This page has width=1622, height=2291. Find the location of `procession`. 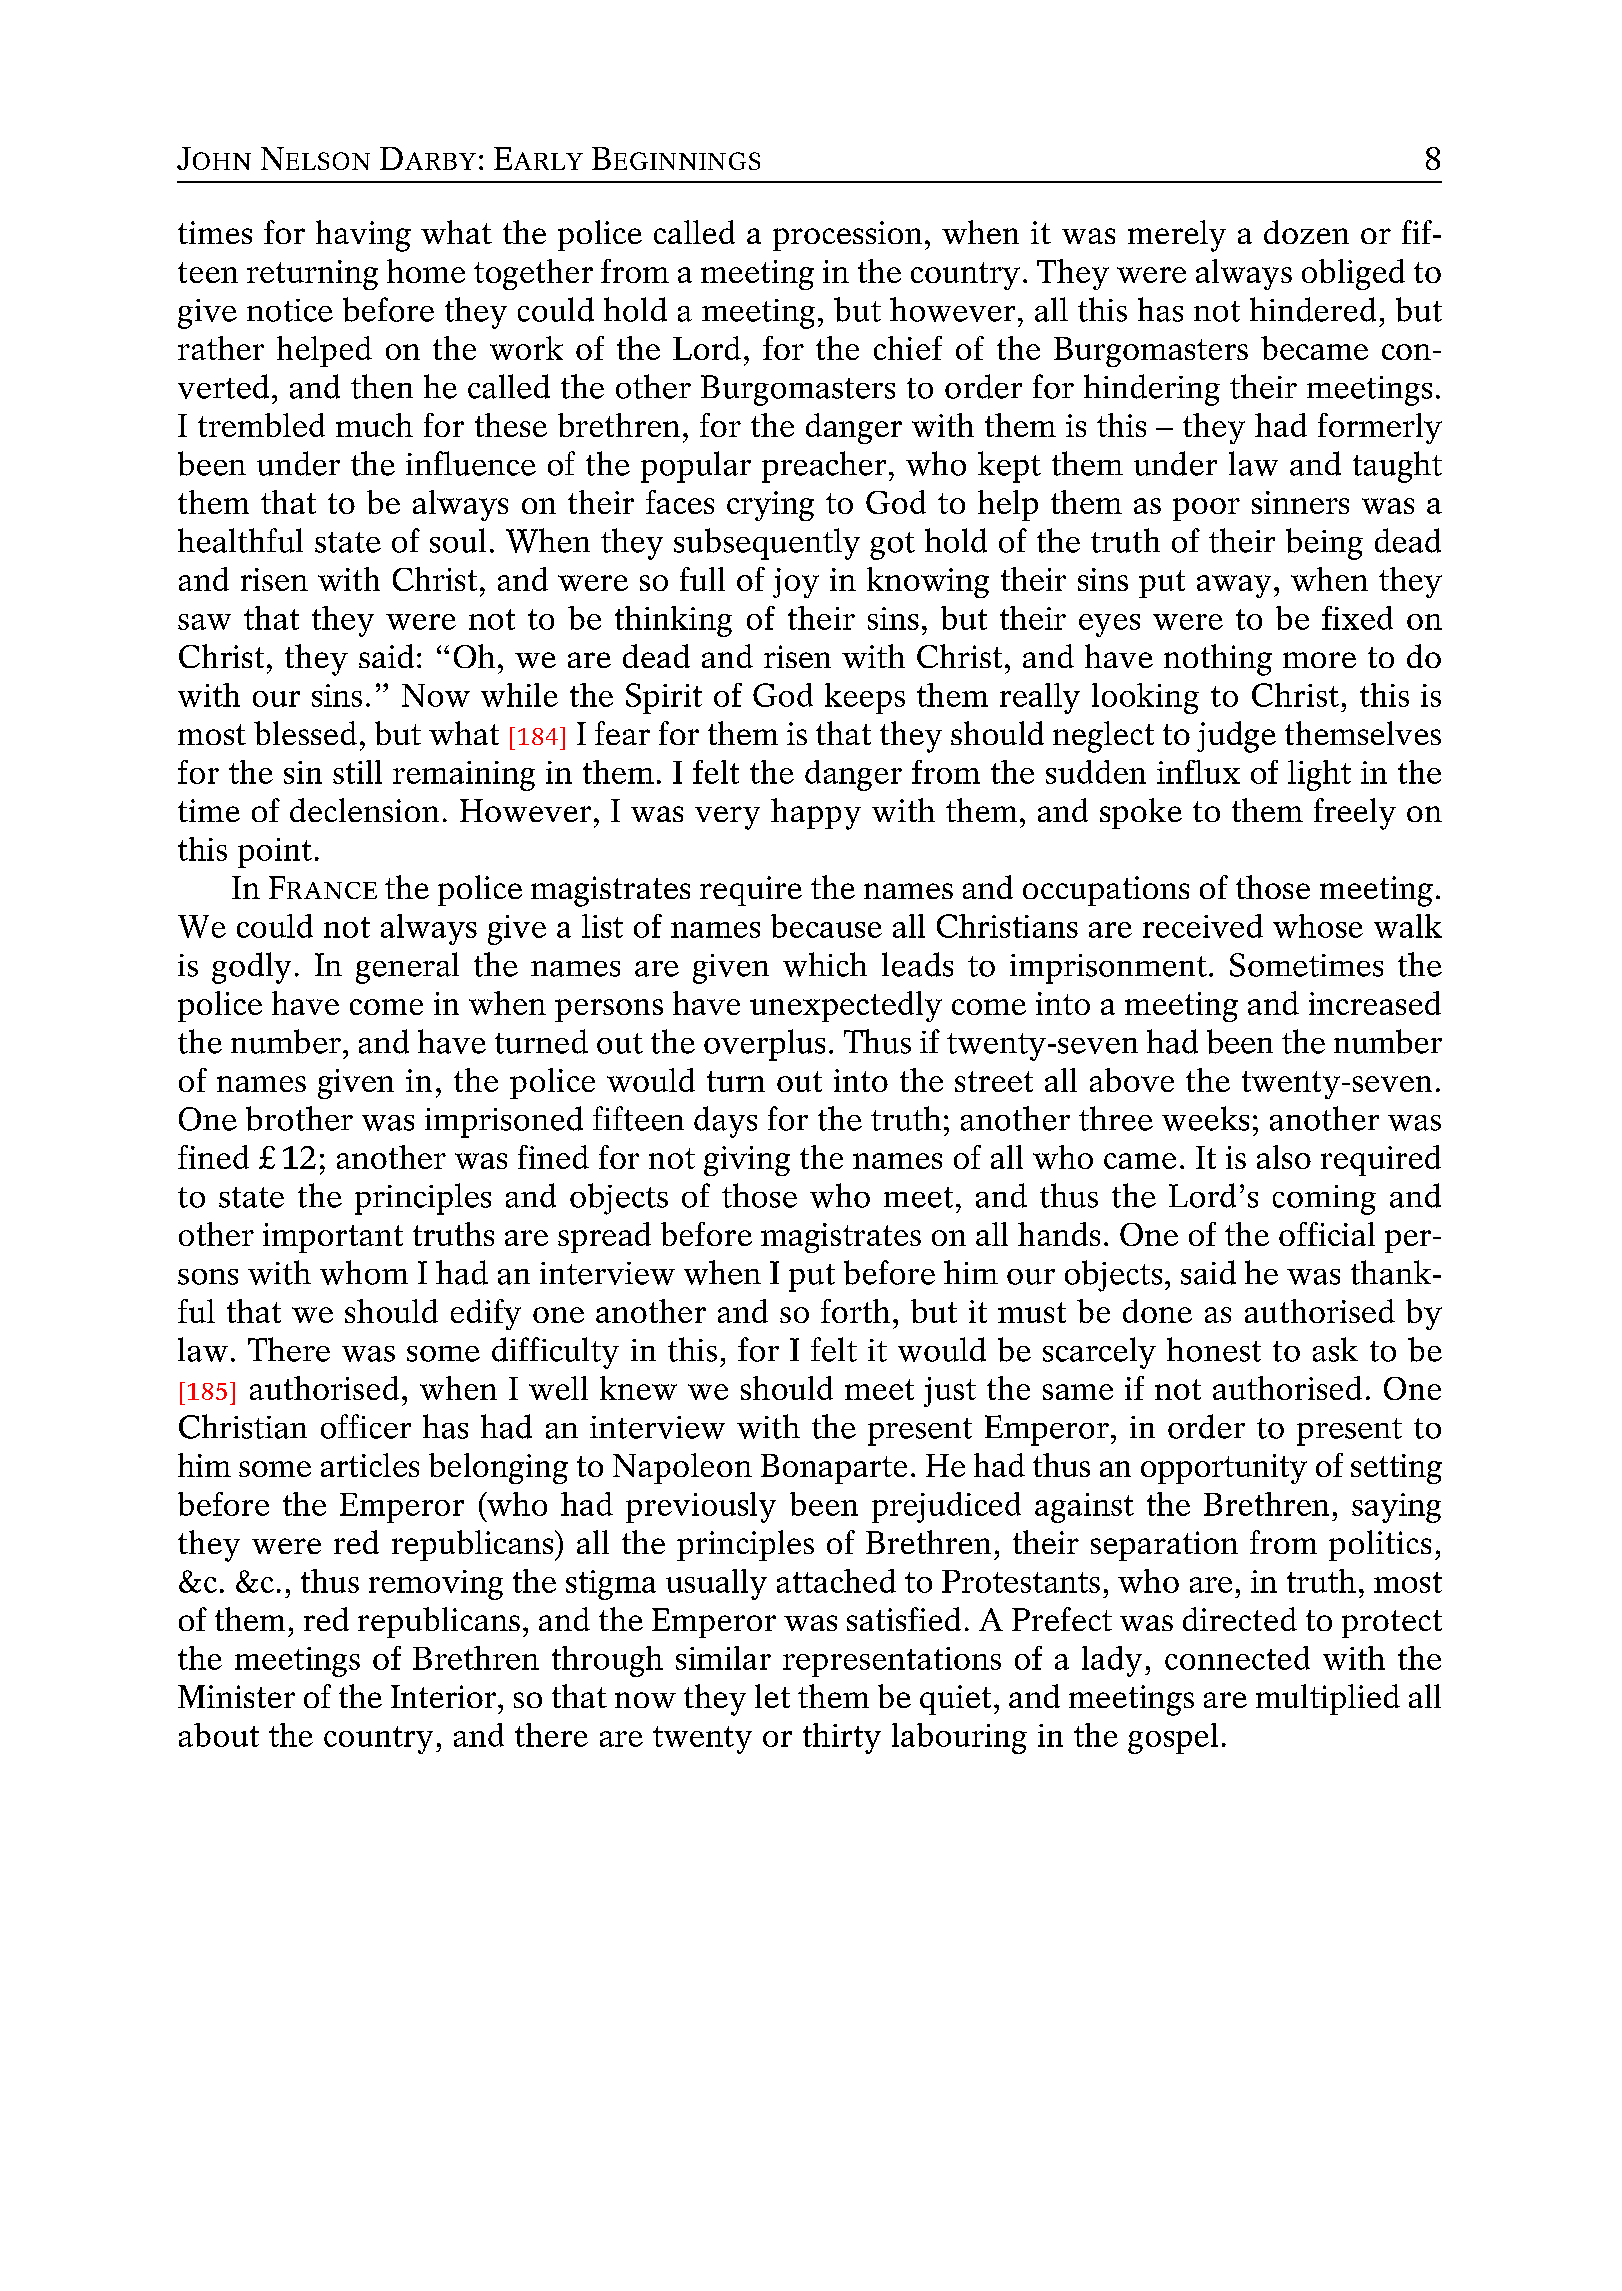

procession is located at coordinates (847, 236).
